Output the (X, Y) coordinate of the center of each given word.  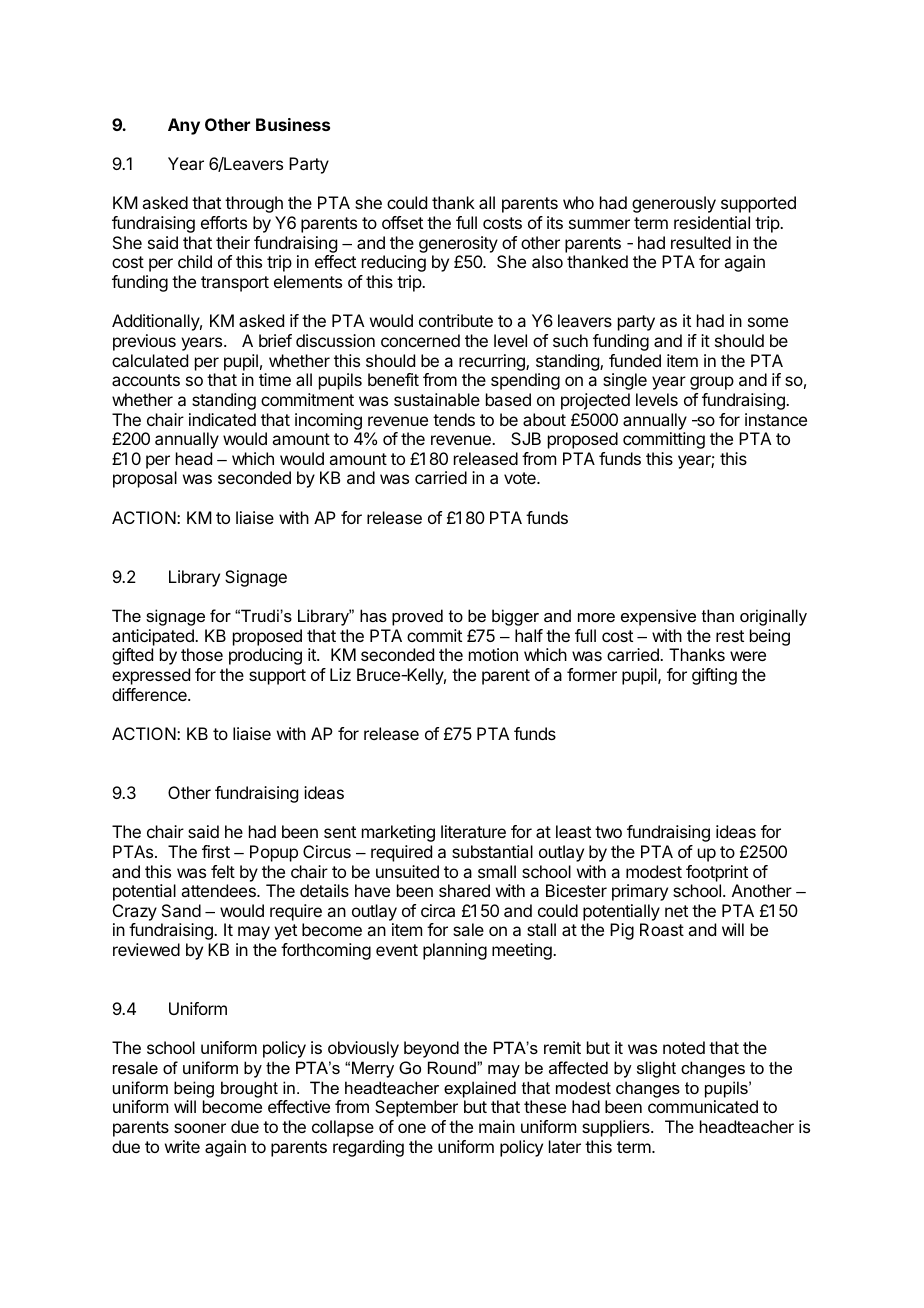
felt (223, 871)
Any (184, 126)
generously (674, 204)
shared (464, 890)
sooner (200, 1128)
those (202, 654)
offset (402, 222)
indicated (222, 419)
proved (417, 617)
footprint (717, 873)
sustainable (437, 399)
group (712, 383)
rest (730, 636)
